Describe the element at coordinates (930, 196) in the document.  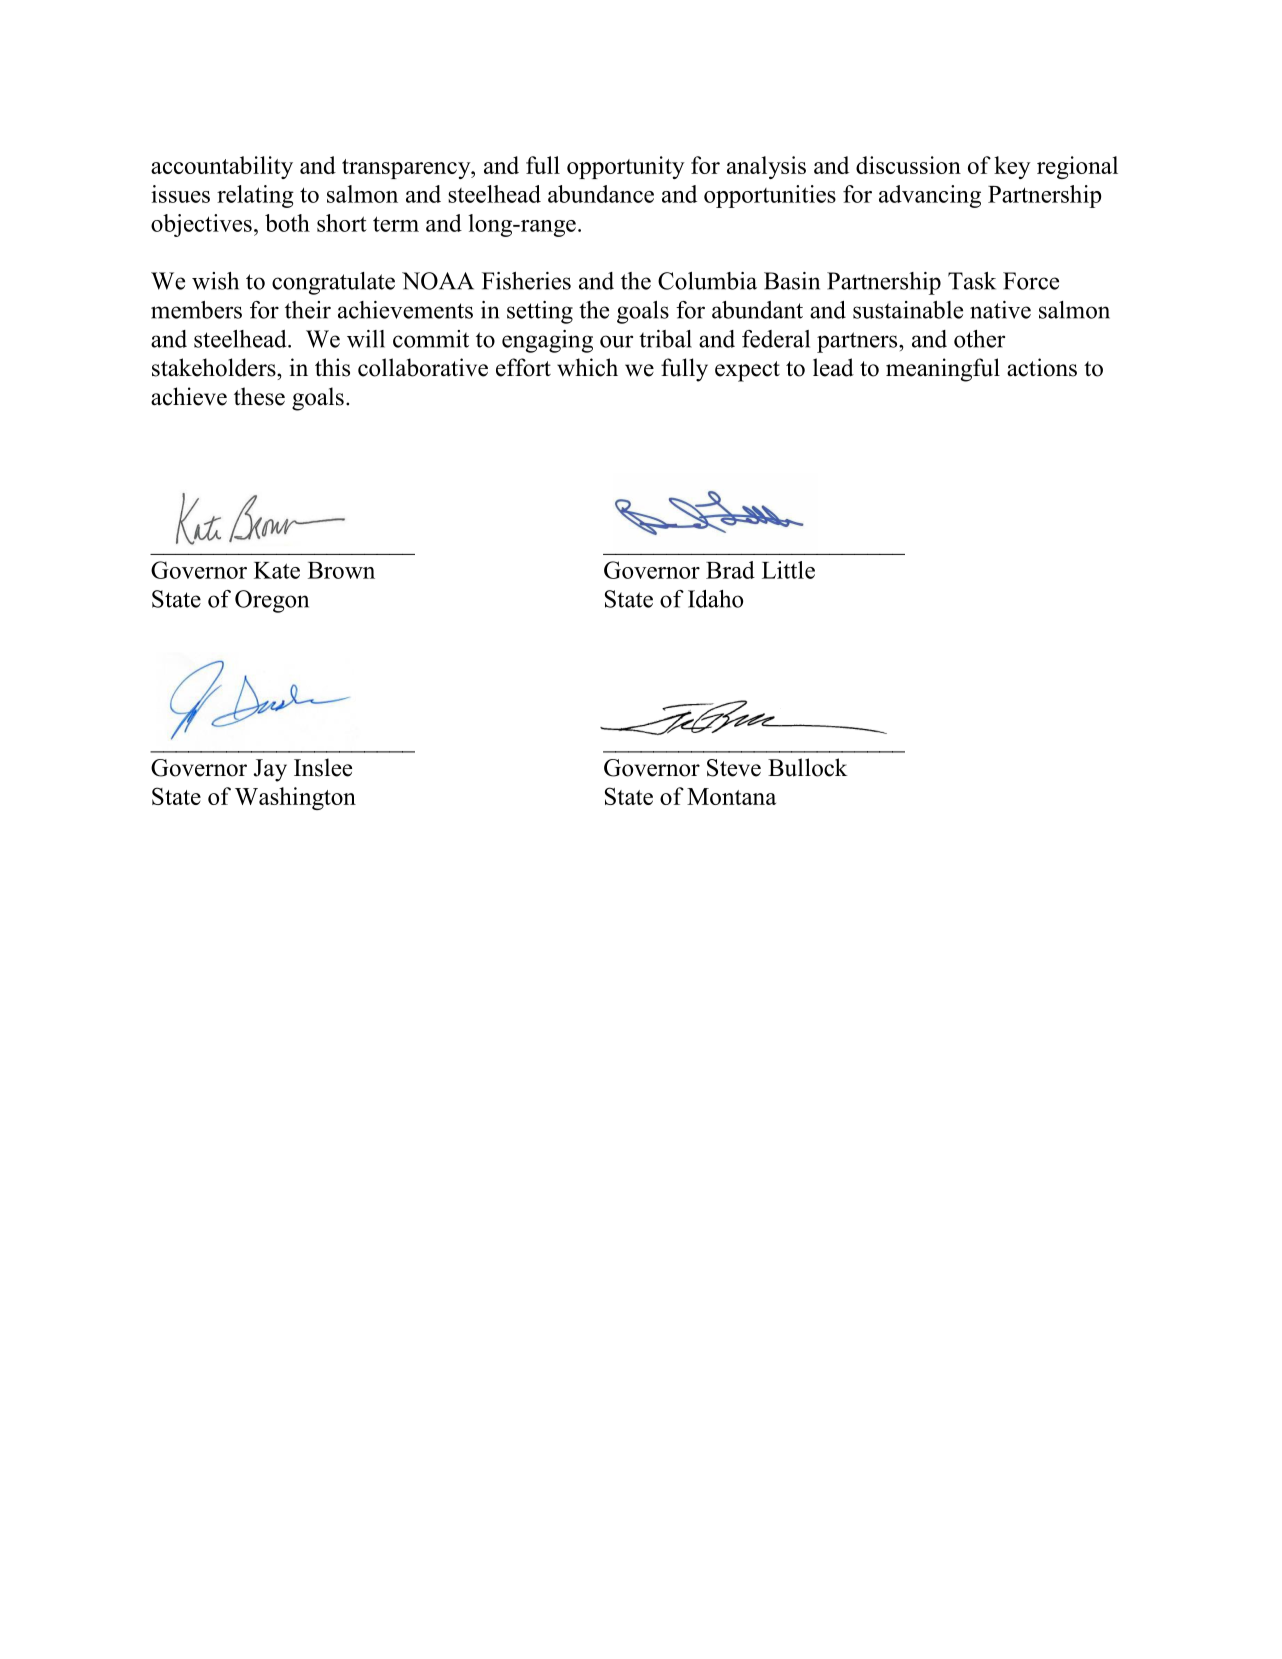
I see `advancing` at that location.
